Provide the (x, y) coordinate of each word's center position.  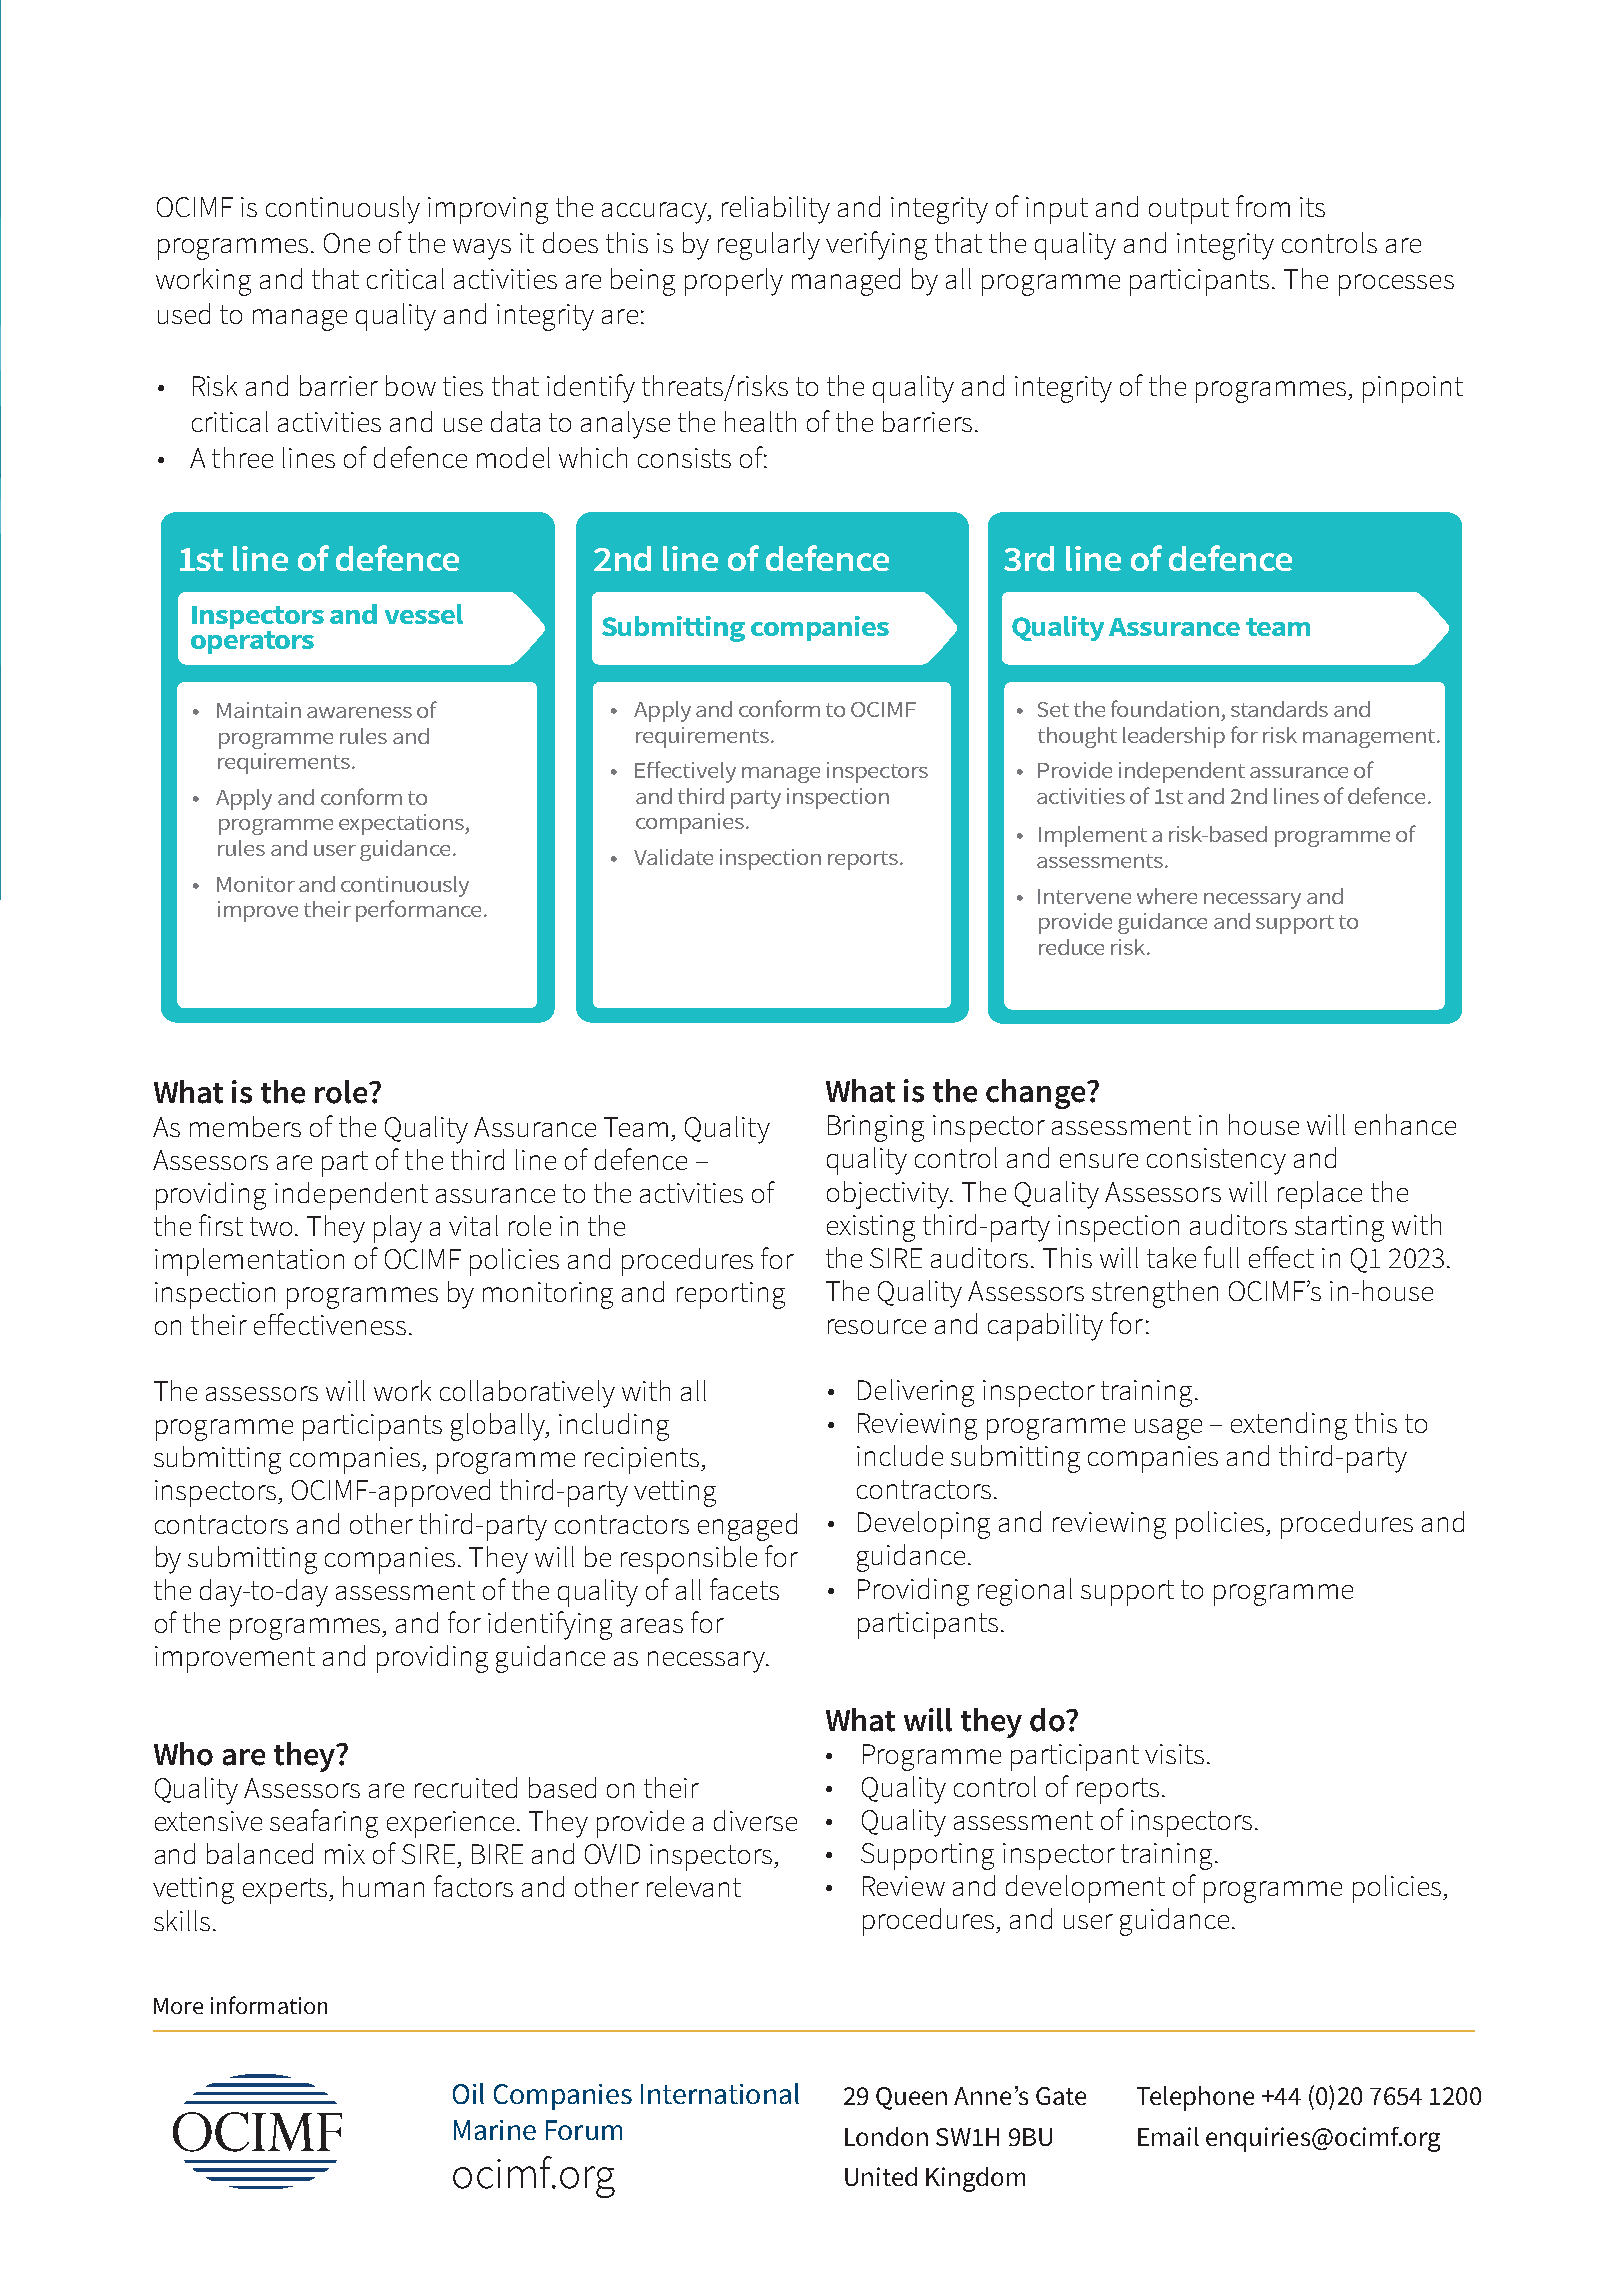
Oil (468, 2093)
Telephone (1195, 2098)
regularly (769, 246)
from (1263, 206)
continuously (343, 210)
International (720, 2093)
